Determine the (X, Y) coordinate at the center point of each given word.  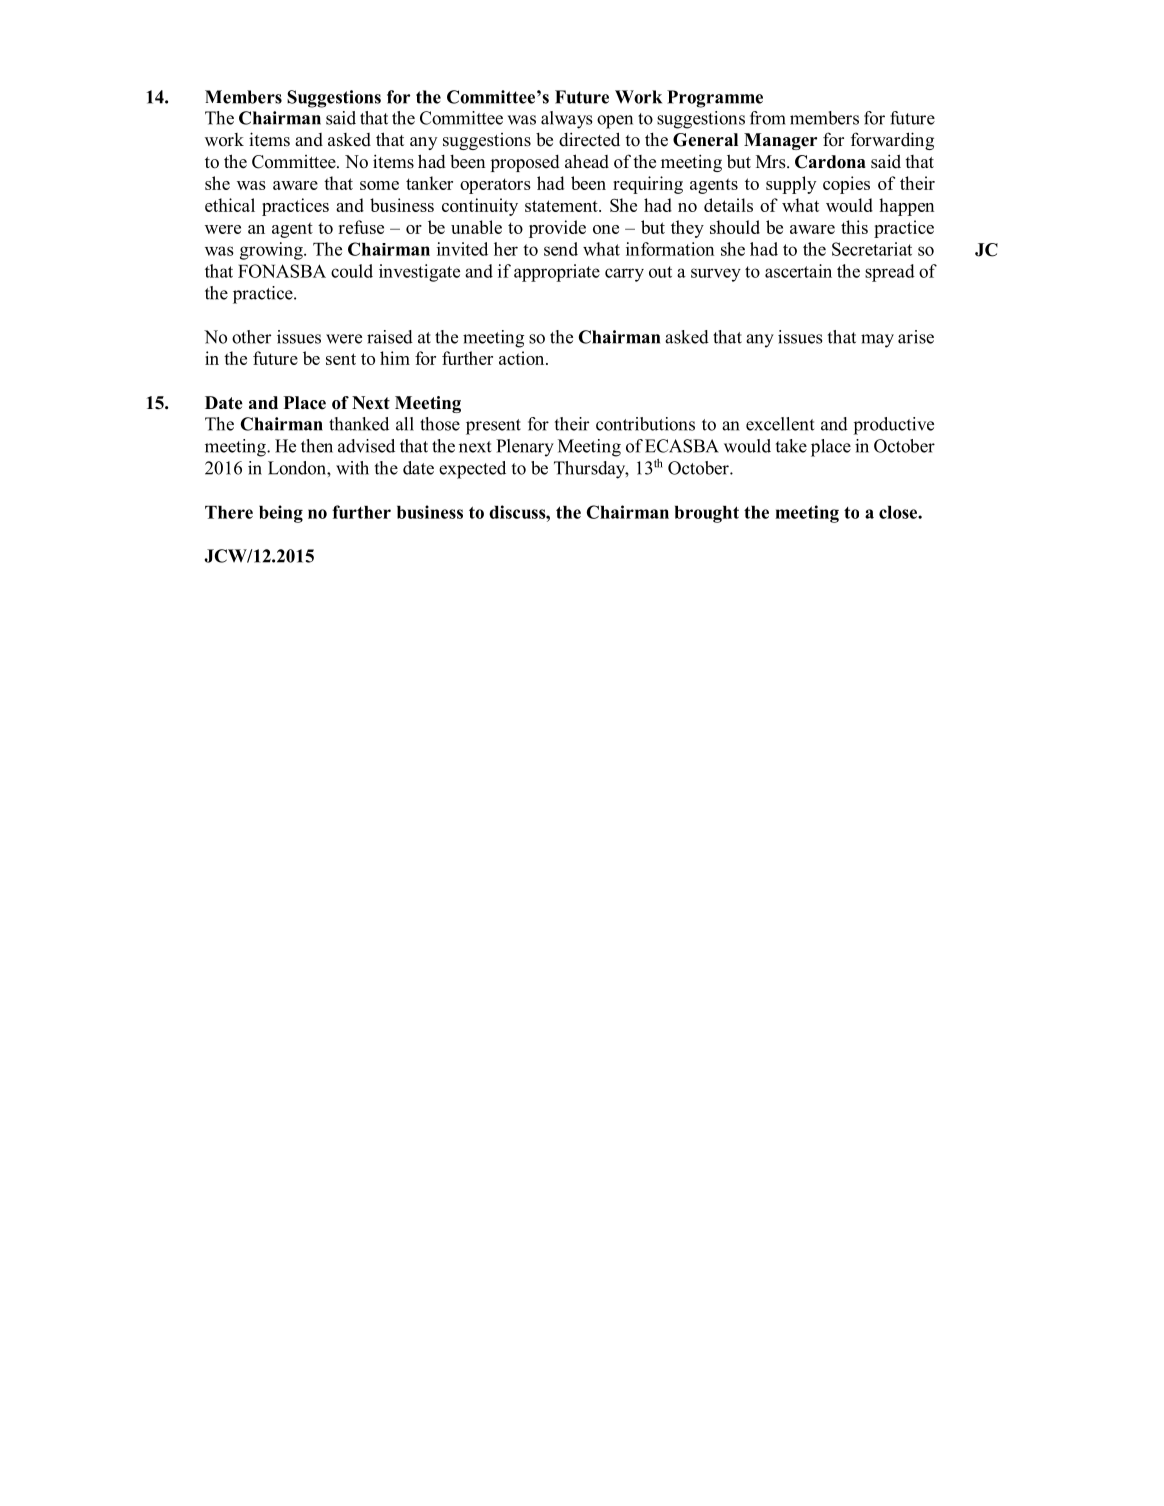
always (567, 120)
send (561, 249)
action (523, 358)
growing (272, 251)
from (768, 118)
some (379, 185)
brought (707, 514)
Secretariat (872, 249)
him (395, 358)
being (281, 514)
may (877, 341)
